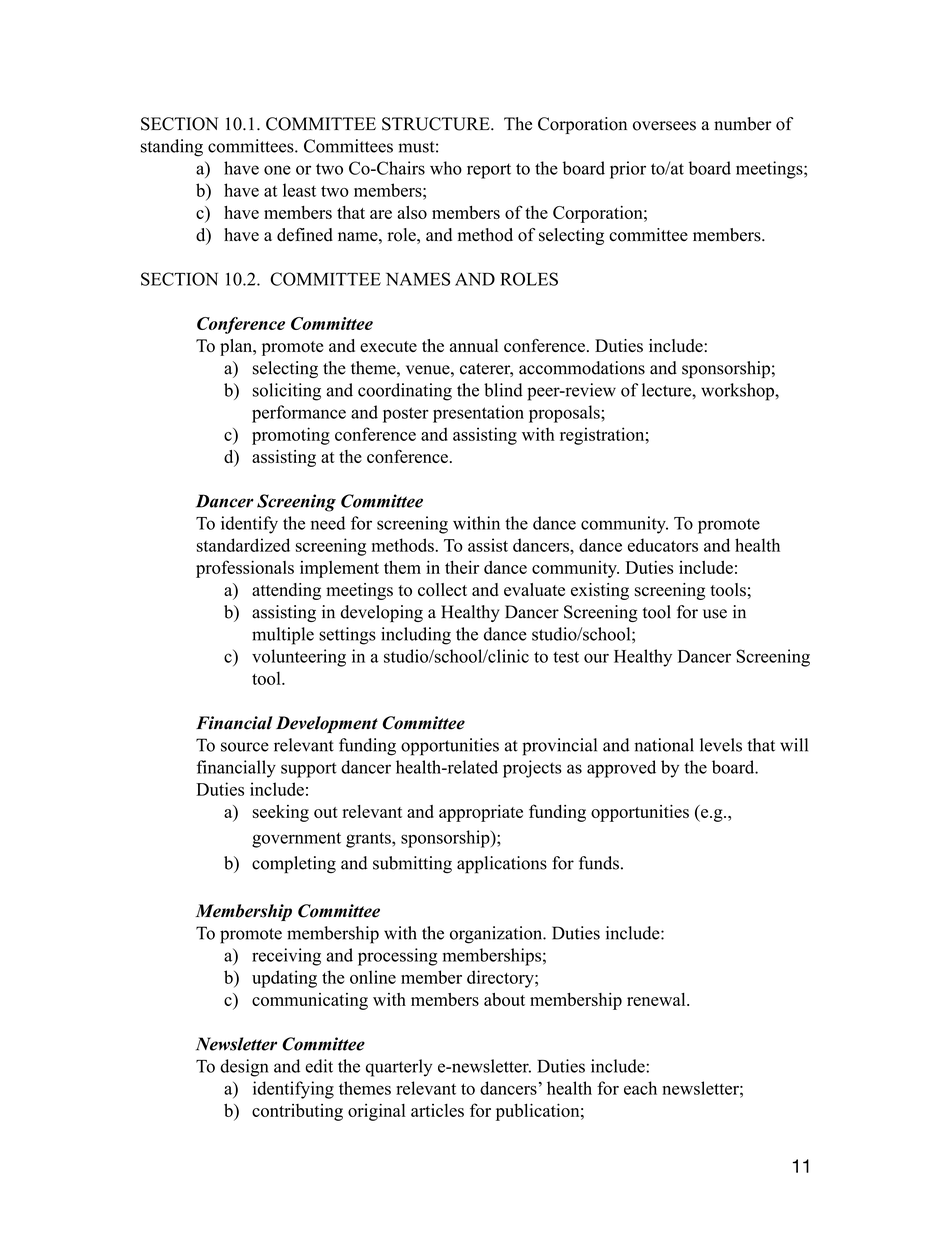 This image has width=952, height=1233. I want to click on blind, so click(503, 390).
